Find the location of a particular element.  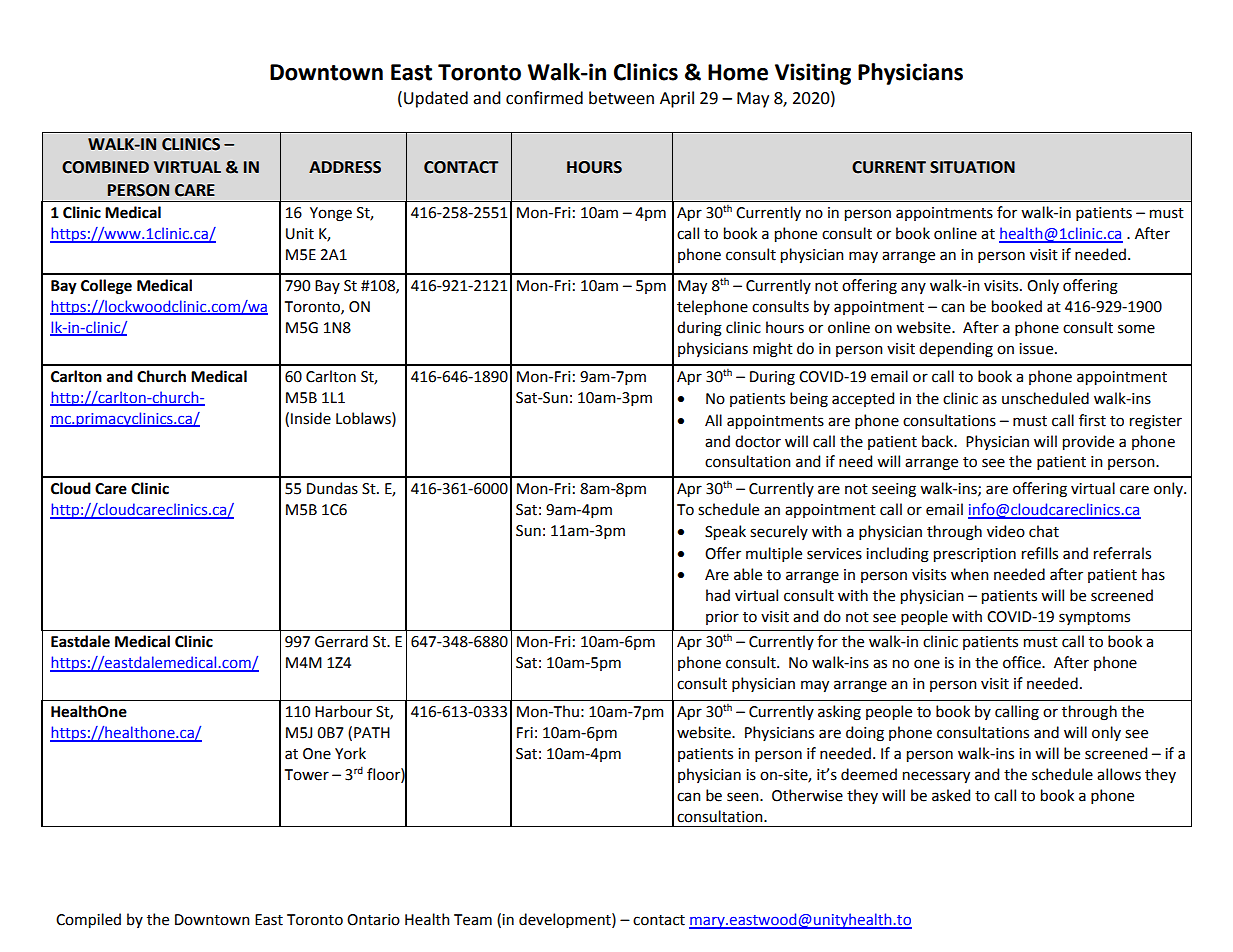

any is located at coordinates (913, 288).
